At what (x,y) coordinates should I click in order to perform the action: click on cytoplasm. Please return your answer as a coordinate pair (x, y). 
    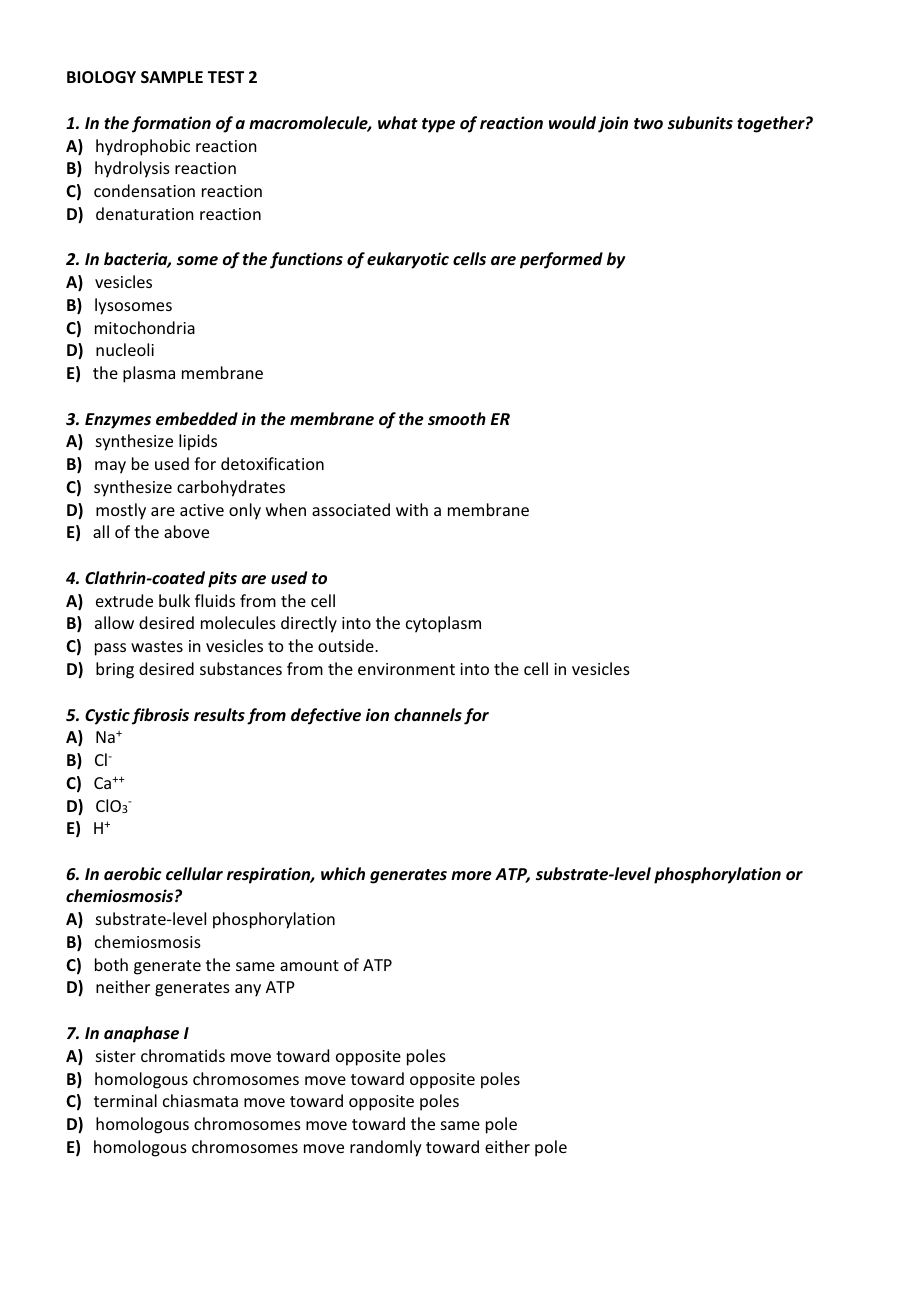
    Looking at the image, I should click on (443, 624).
